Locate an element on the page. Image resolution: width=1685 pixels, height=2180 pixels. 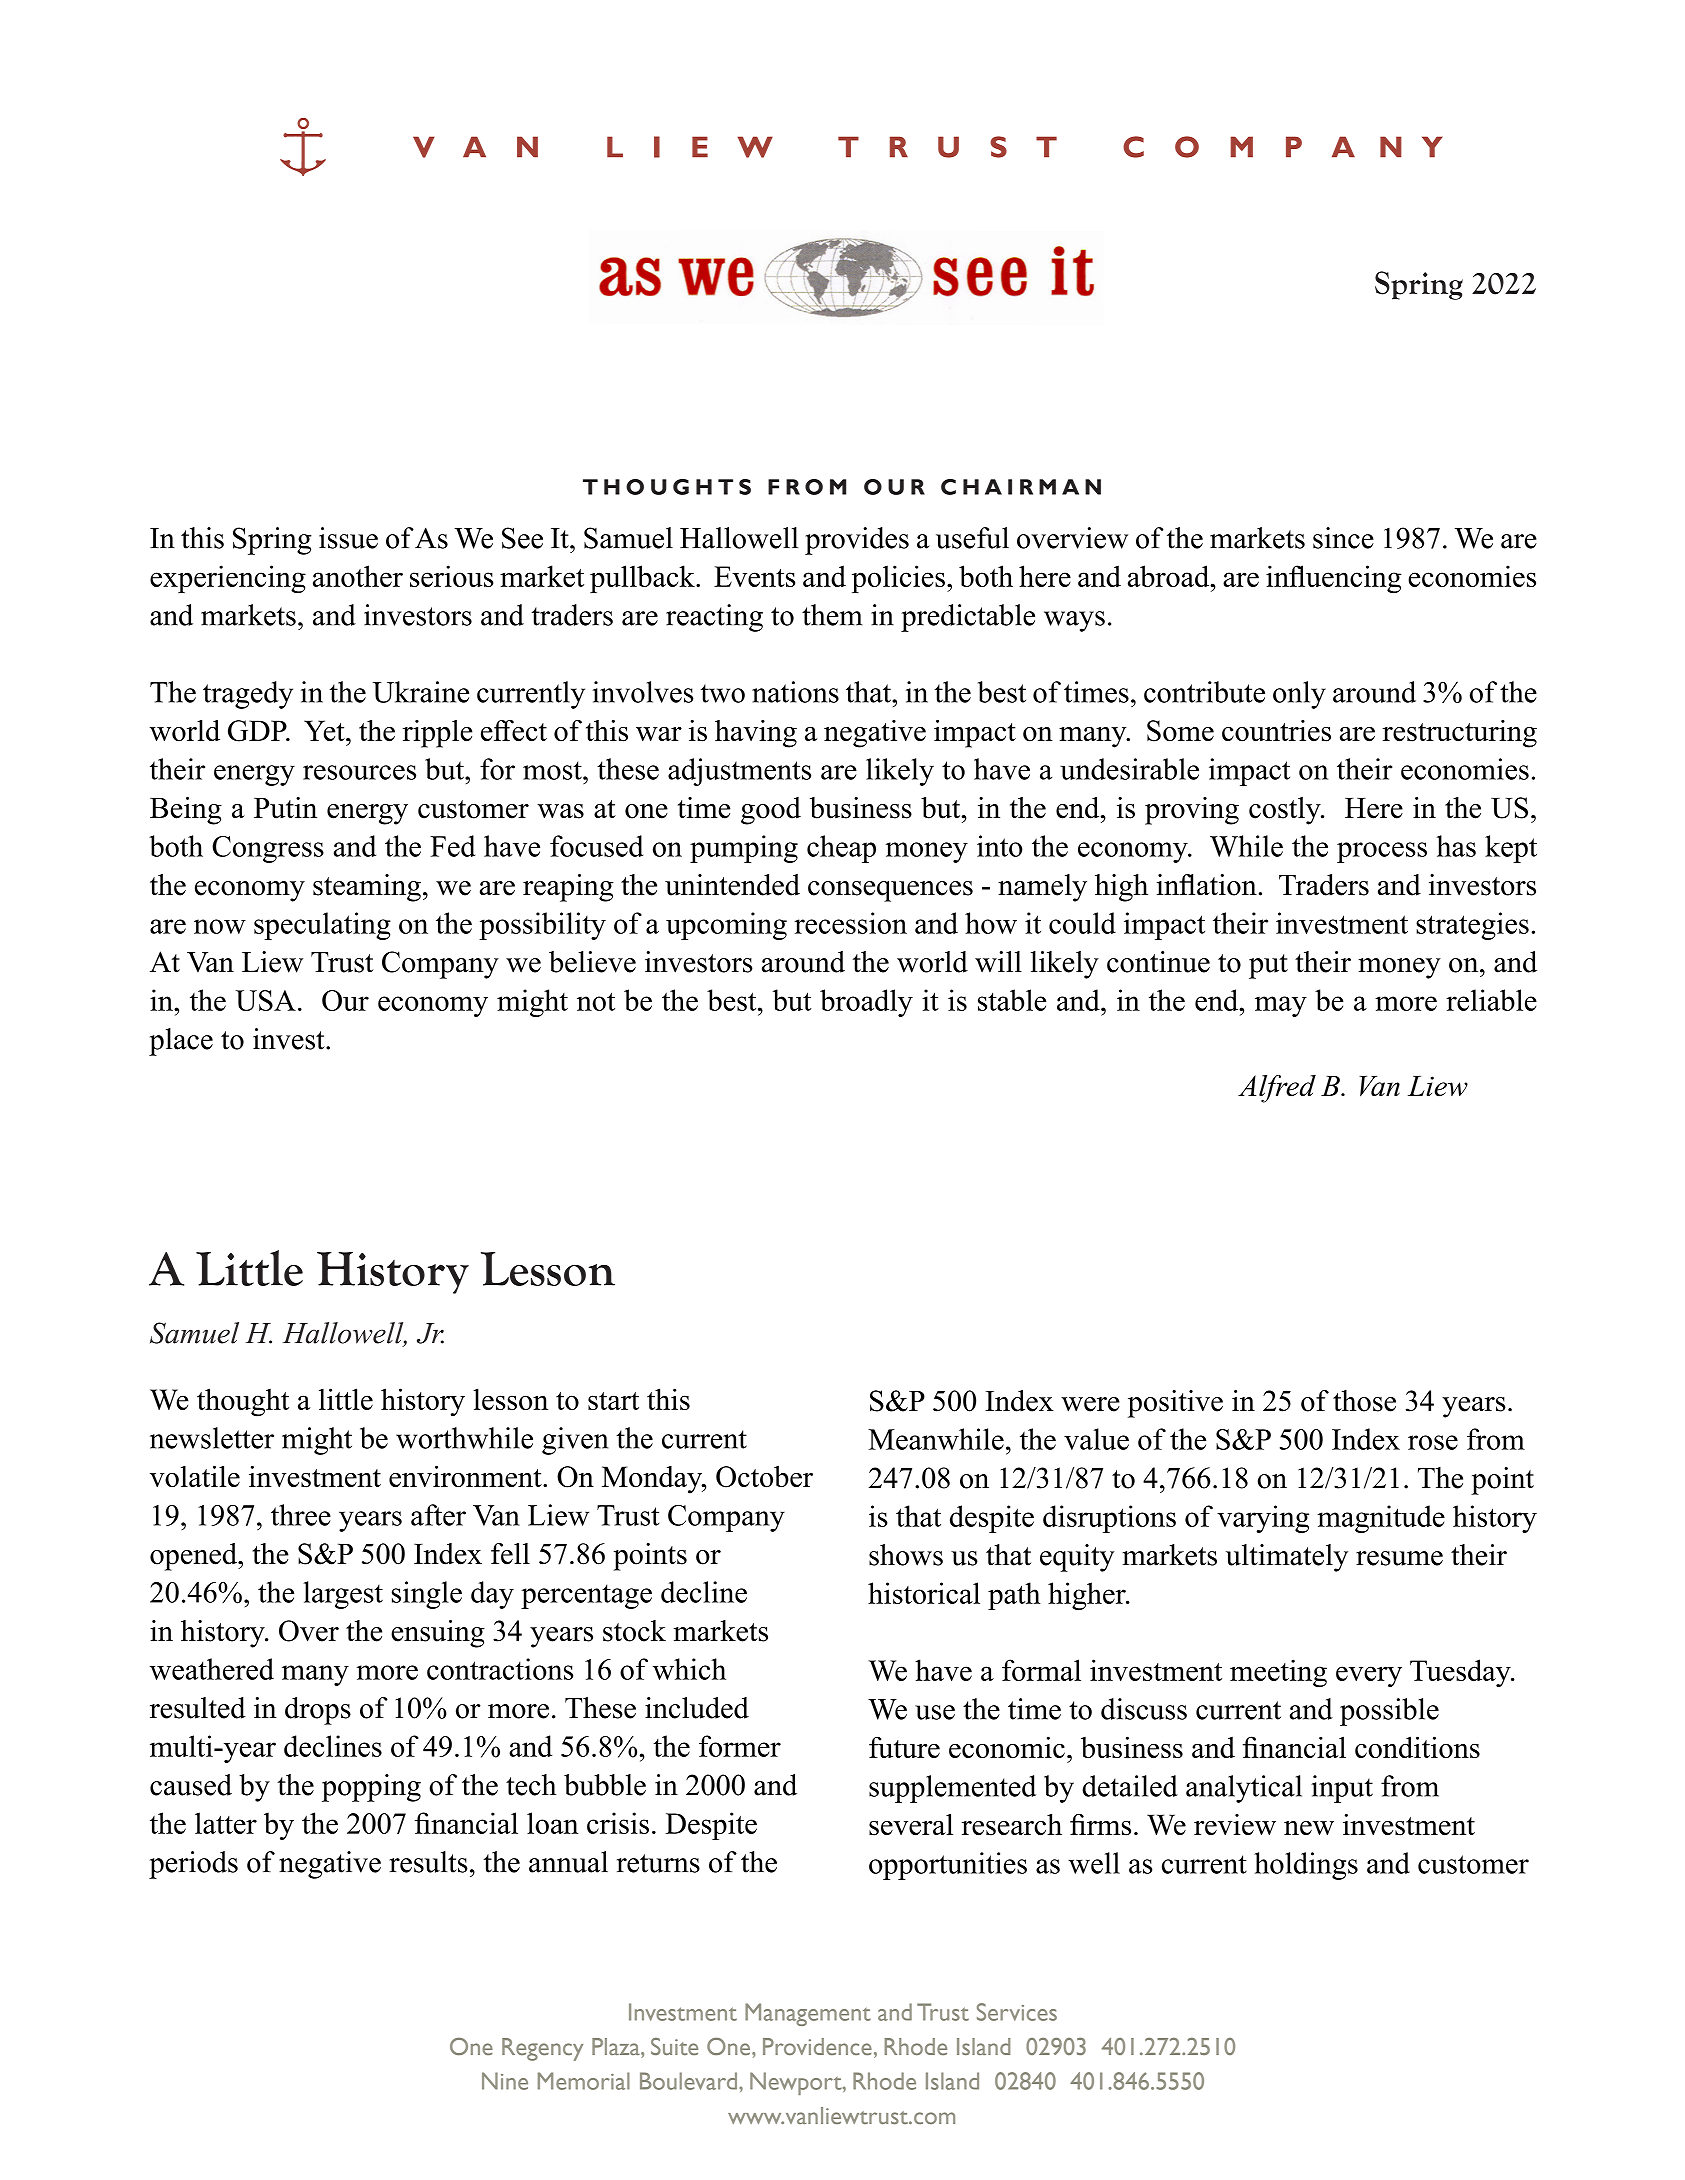
provides is located at coordinates (857, 541).
